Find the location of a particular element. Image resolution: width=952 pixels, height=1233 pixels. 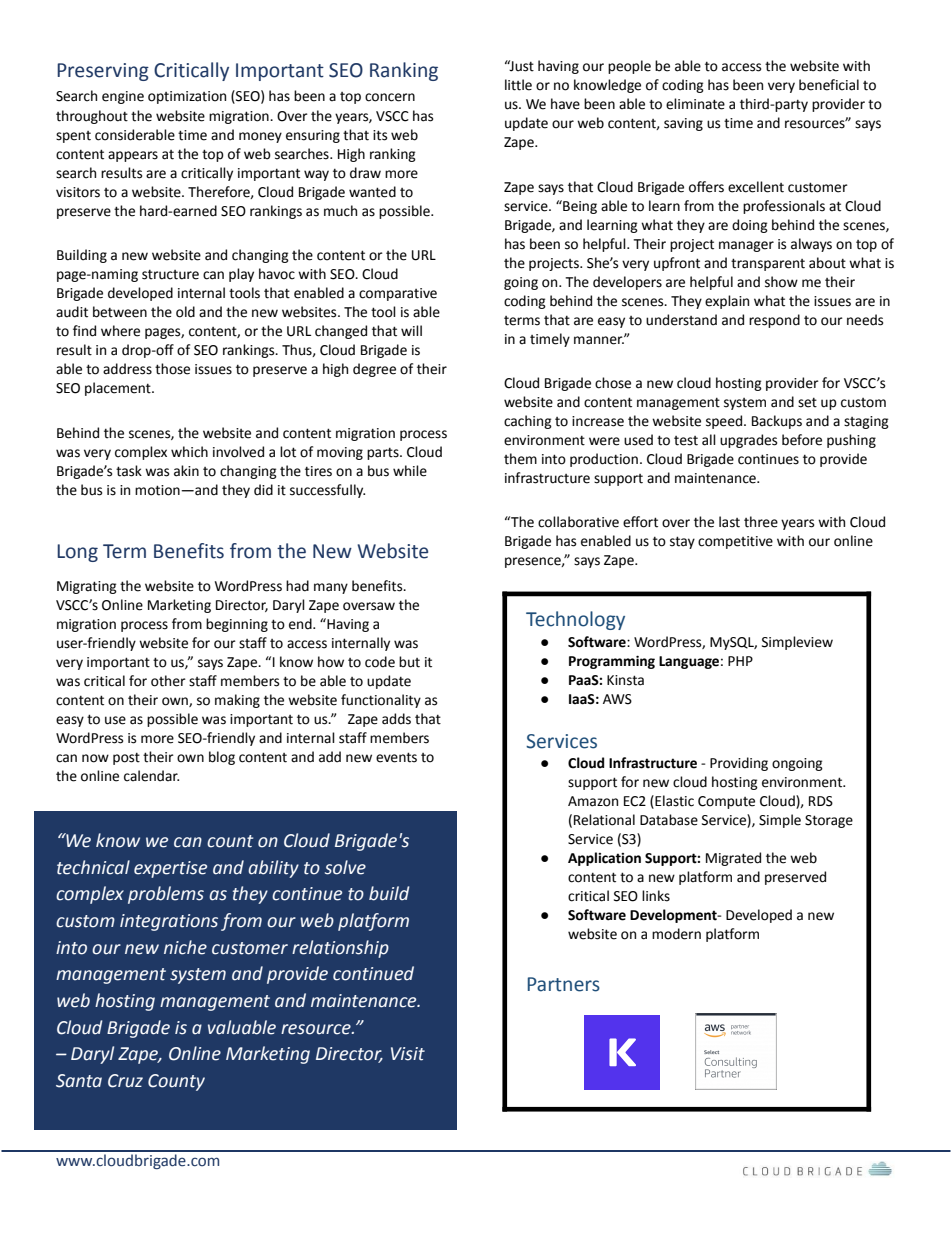

Cruz is located at coordinates (125, 1081).
